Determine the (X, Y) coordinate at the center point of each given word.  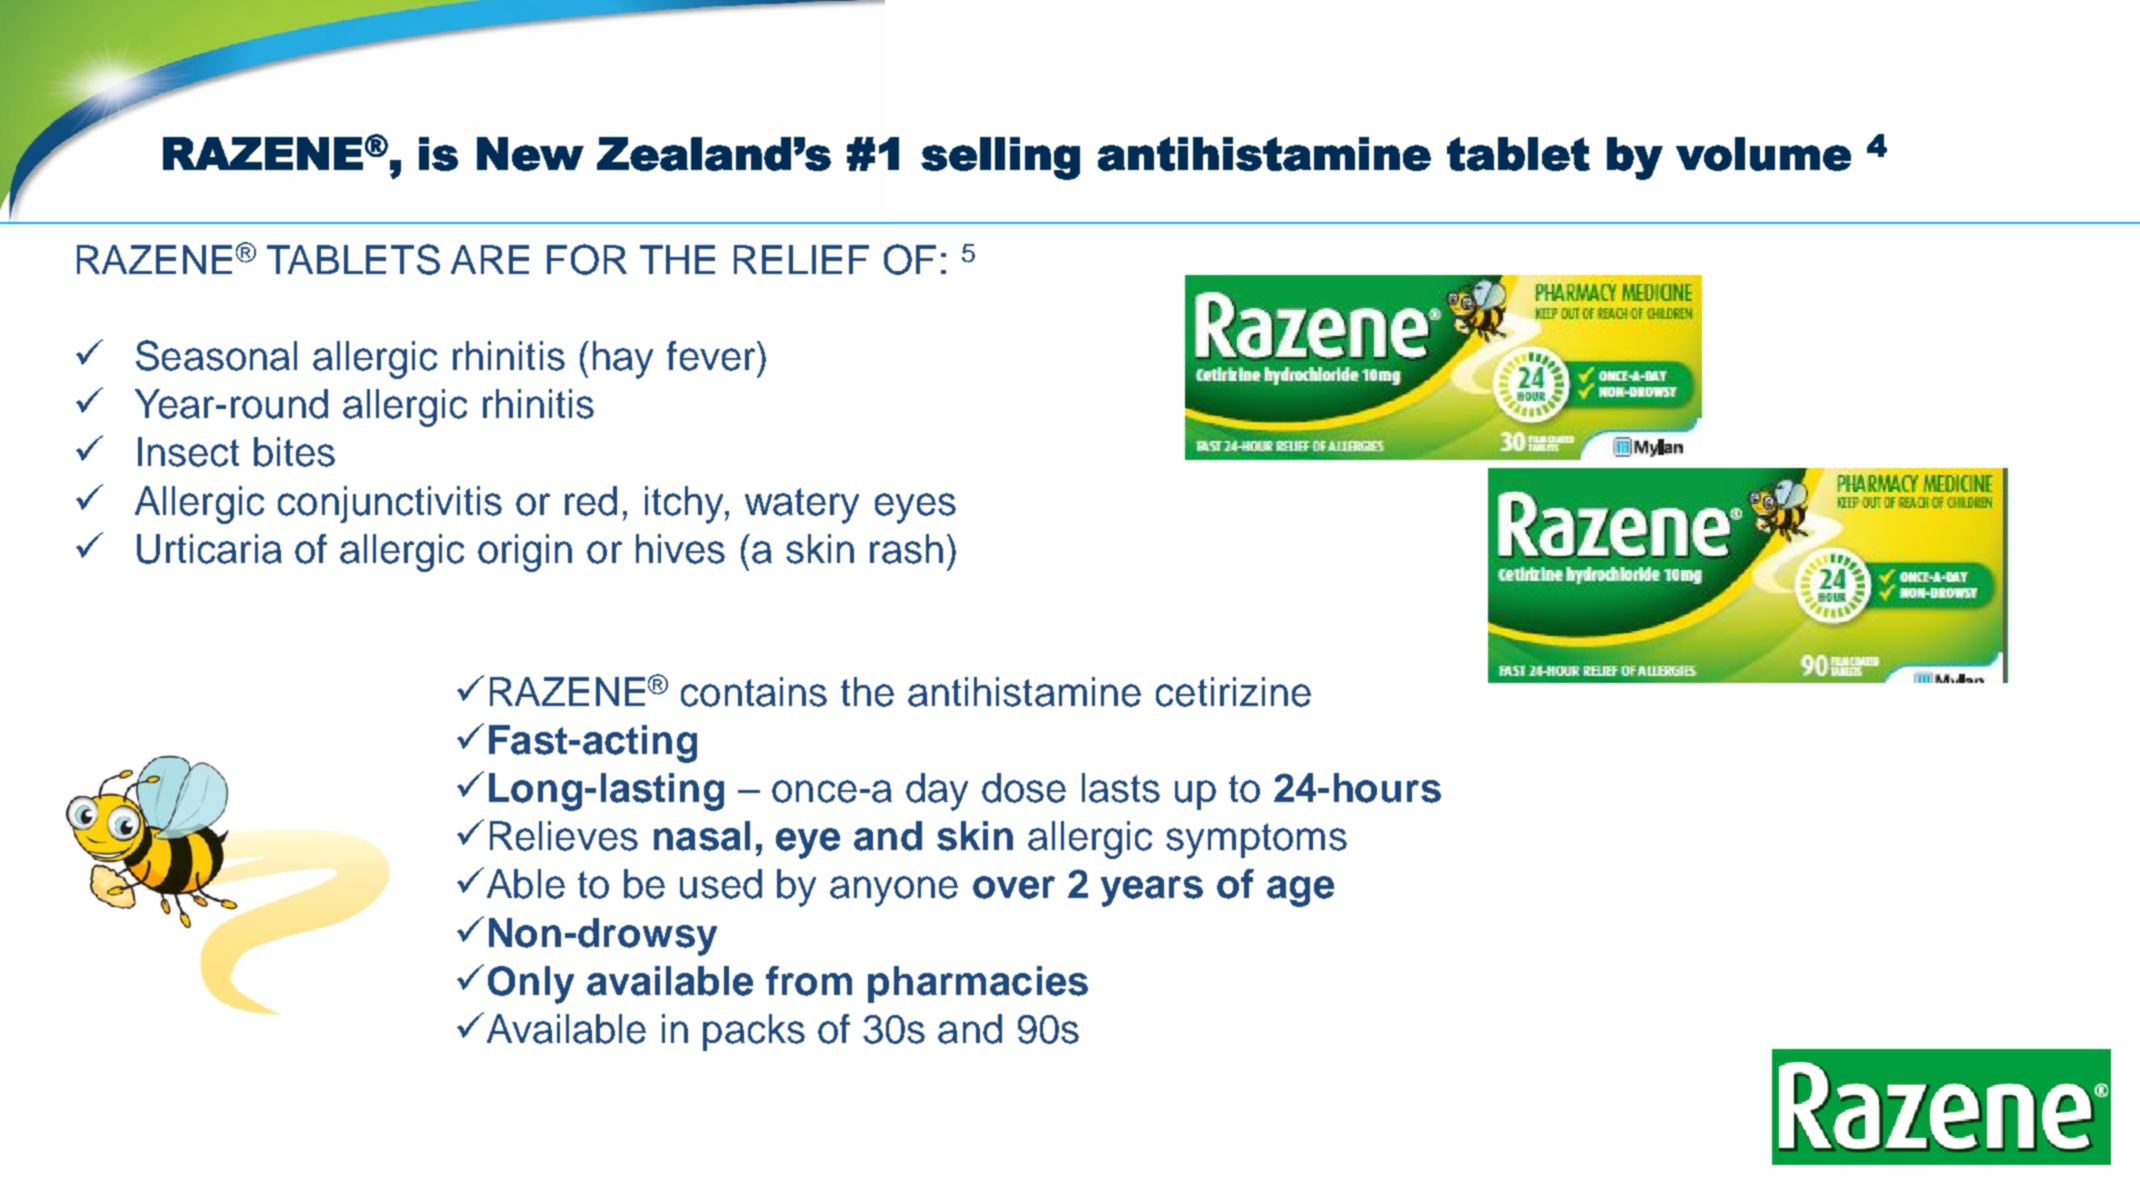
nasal (702, 836)
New (530, 154)
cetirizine (1233, 692)
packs (754, 1032)
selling (1000, 158)
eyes (915, 508)
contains (754, 692)
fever (712, 356)
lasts (1121, 788)
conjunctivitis (390, 504)
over (1014, 887)
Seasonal (216, 355)
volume (1763, 154)
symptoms (1256, 841)
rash (906, 549)
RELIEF (801, 259)
